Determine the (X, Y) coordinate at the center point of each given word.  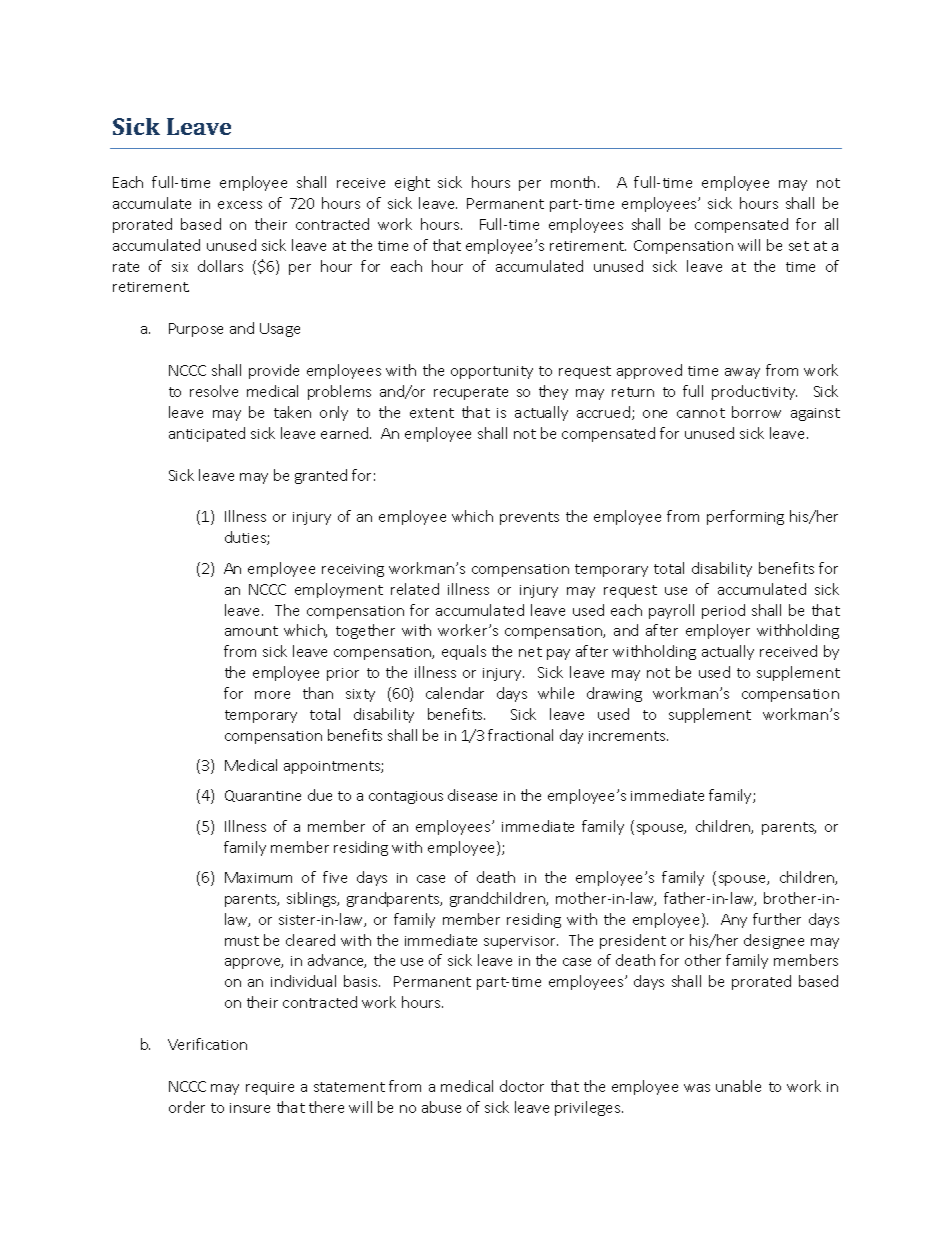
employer (718, 631)
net (530, 652)
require (270, 1088)
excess (240, 205)
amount (251, 631)
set (799, 246)
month (573, 182)
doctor (522, 1086)
